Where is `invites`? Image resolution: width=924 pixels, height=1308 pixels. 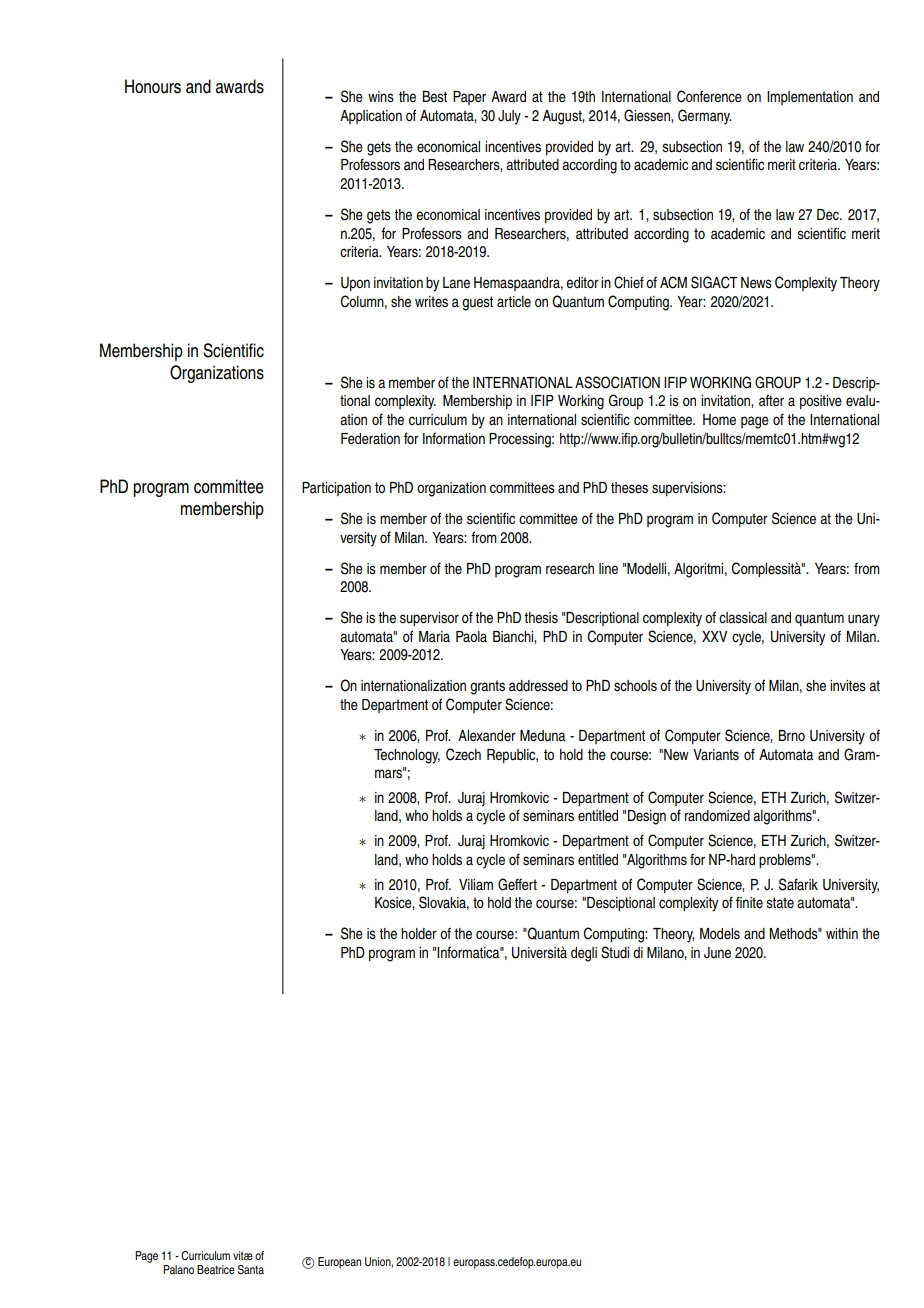
invites is located at coordinates (848, 686).
